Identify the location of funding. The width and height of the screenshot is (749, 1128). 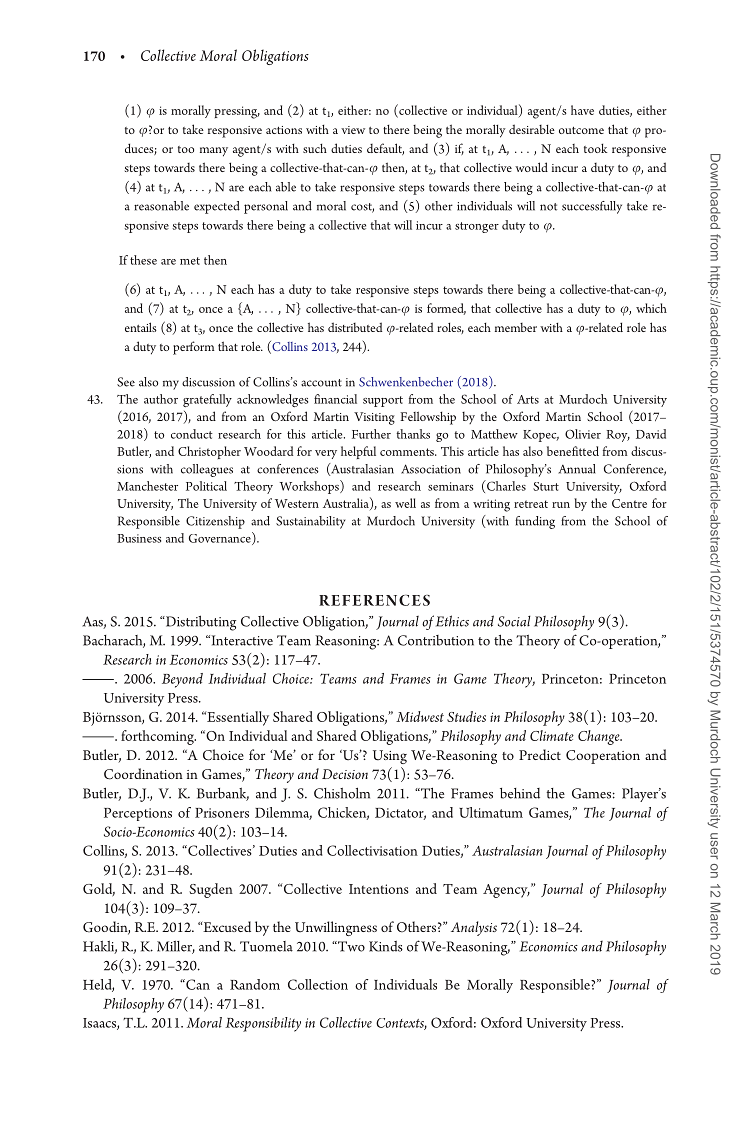
(535, 522).
